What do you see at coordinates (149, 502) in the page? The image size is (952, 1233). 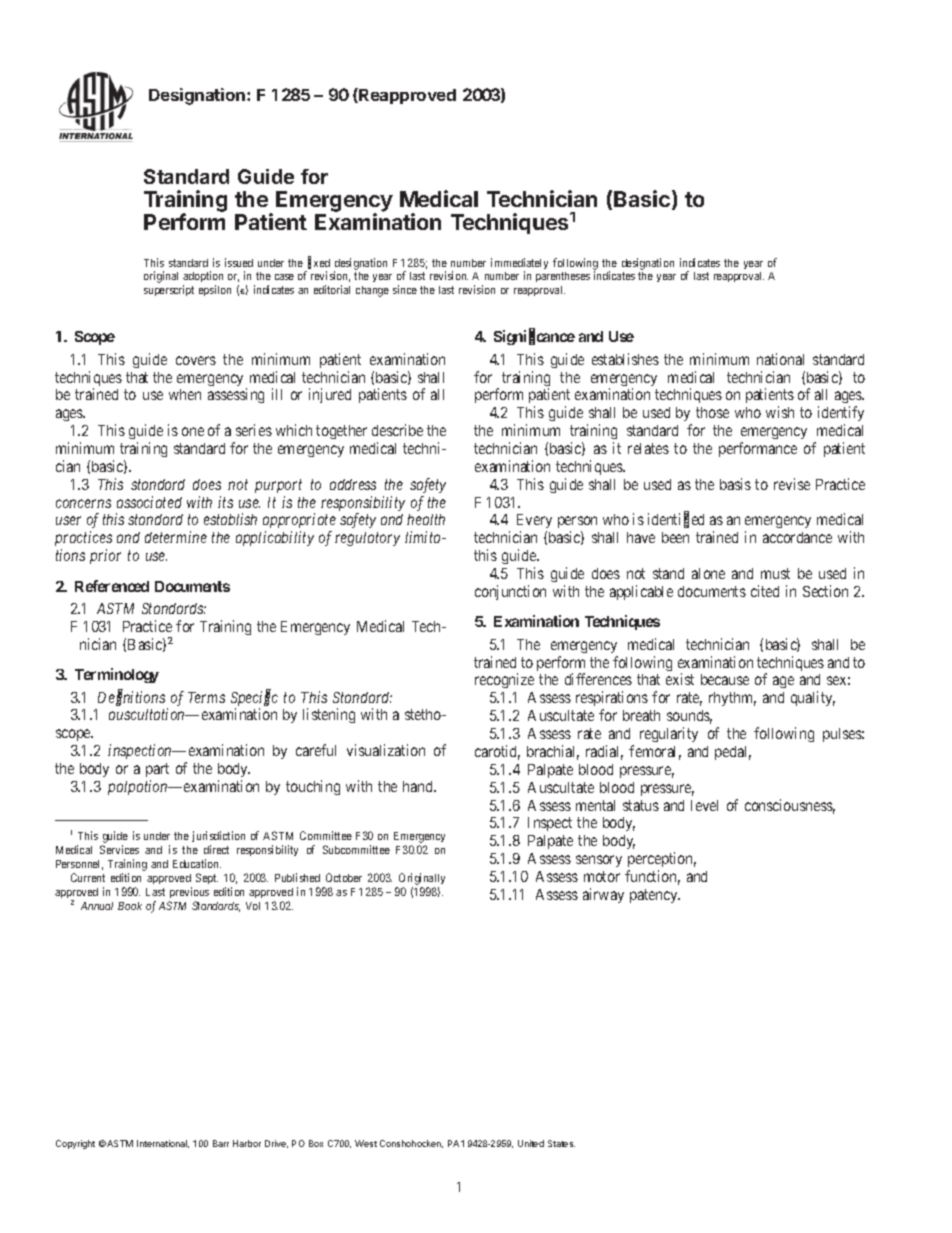 I see `associated` at bounding box center [149, 502].
